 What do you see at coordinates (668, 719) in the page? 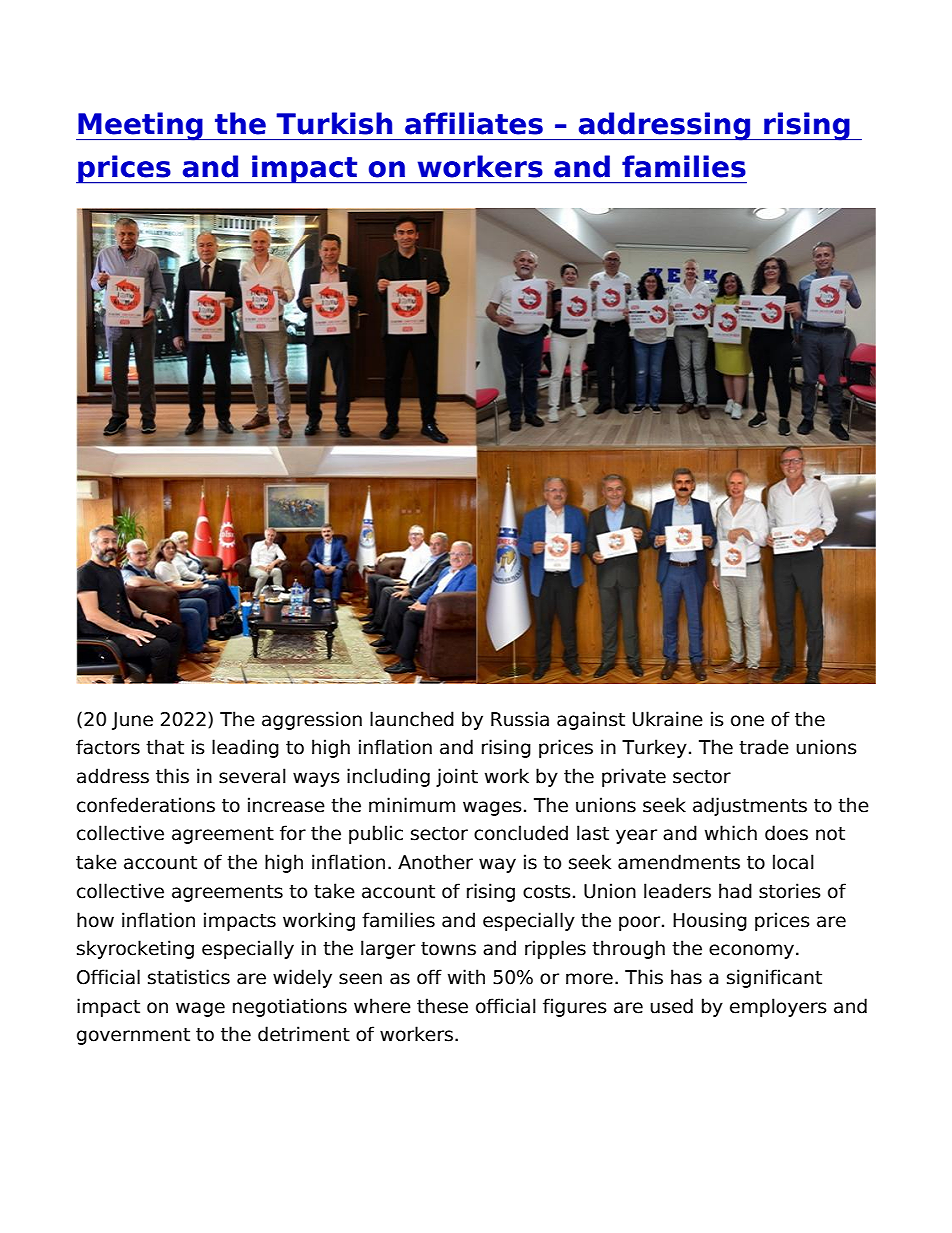
I see `Ukraine` at bounding box center [668, 719].
